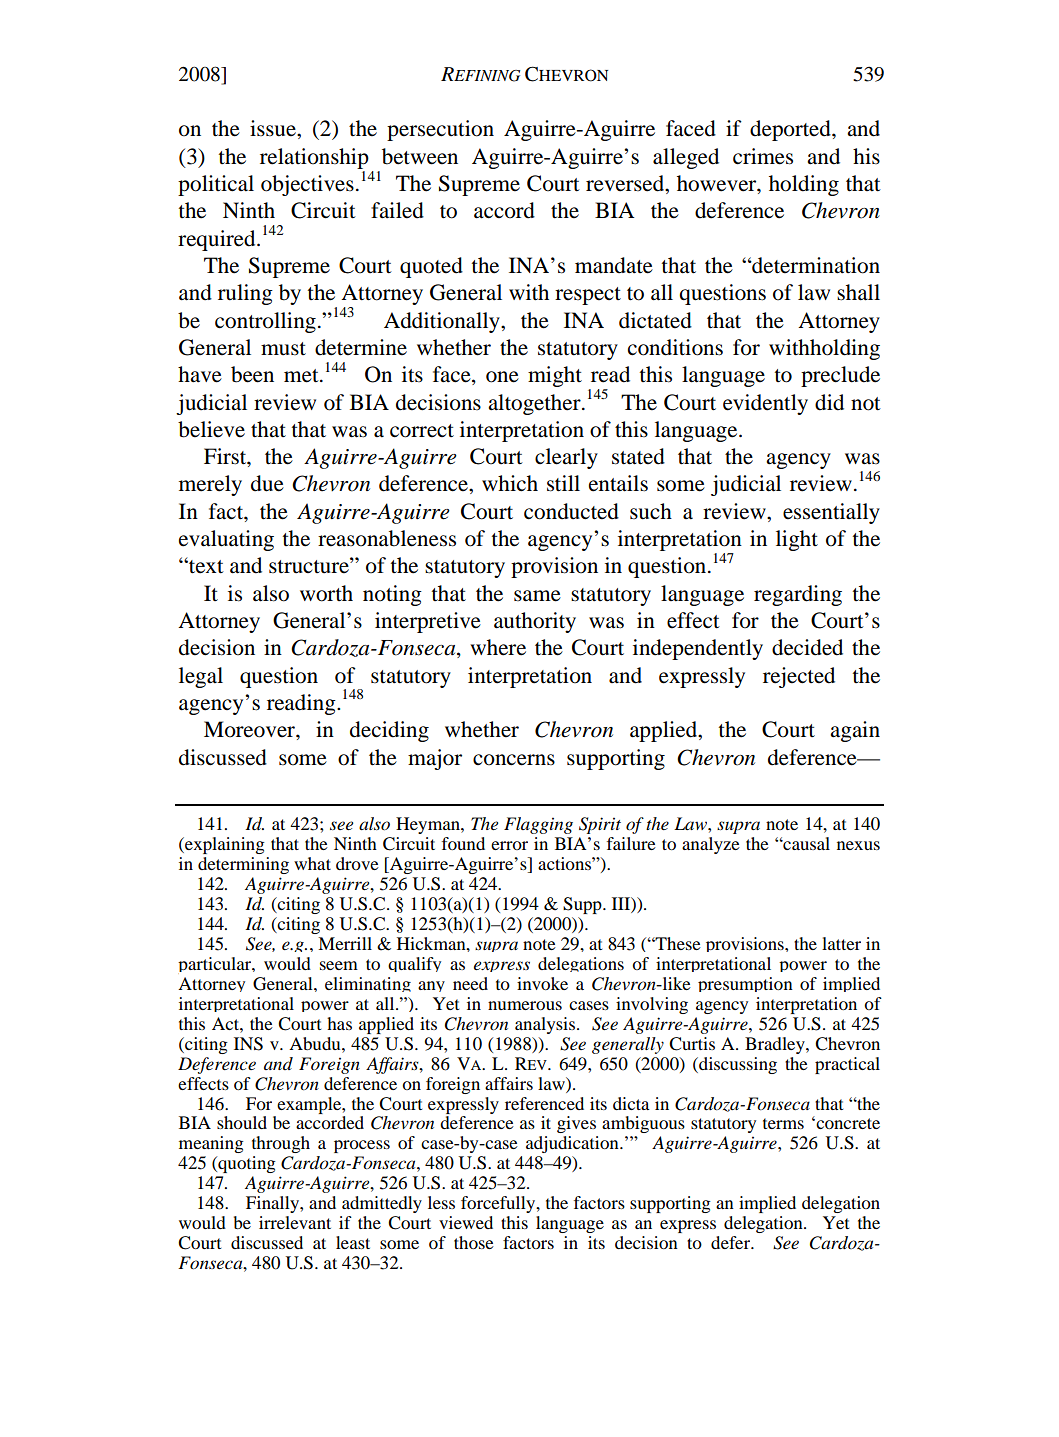  I want to click on forcefully, so click(499, 1204).
